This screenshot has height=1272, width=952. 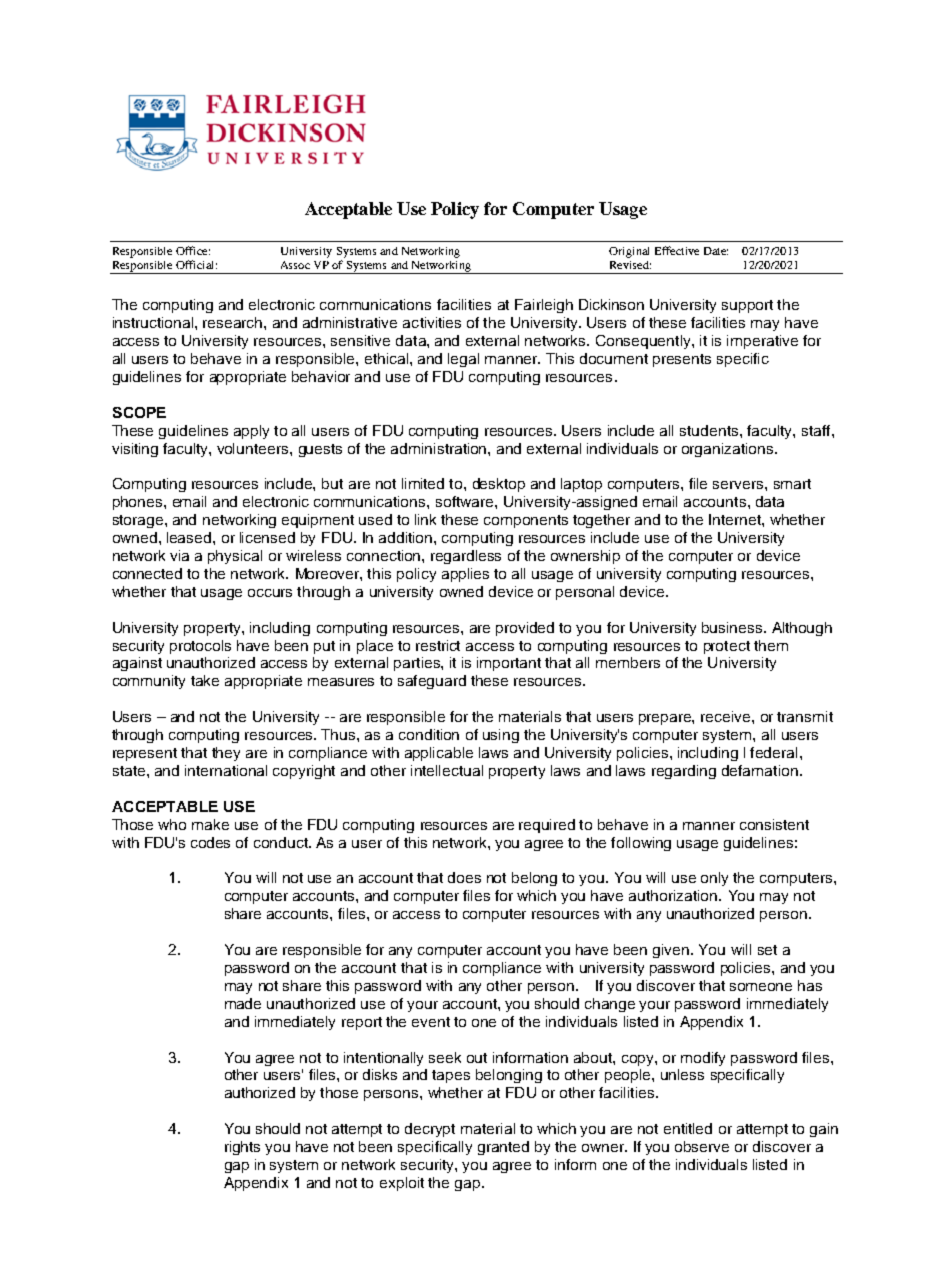 What do you see at coordinates (702, 1146) in the screenshot?
I see `observe` at bounding box center [702, 1146].
